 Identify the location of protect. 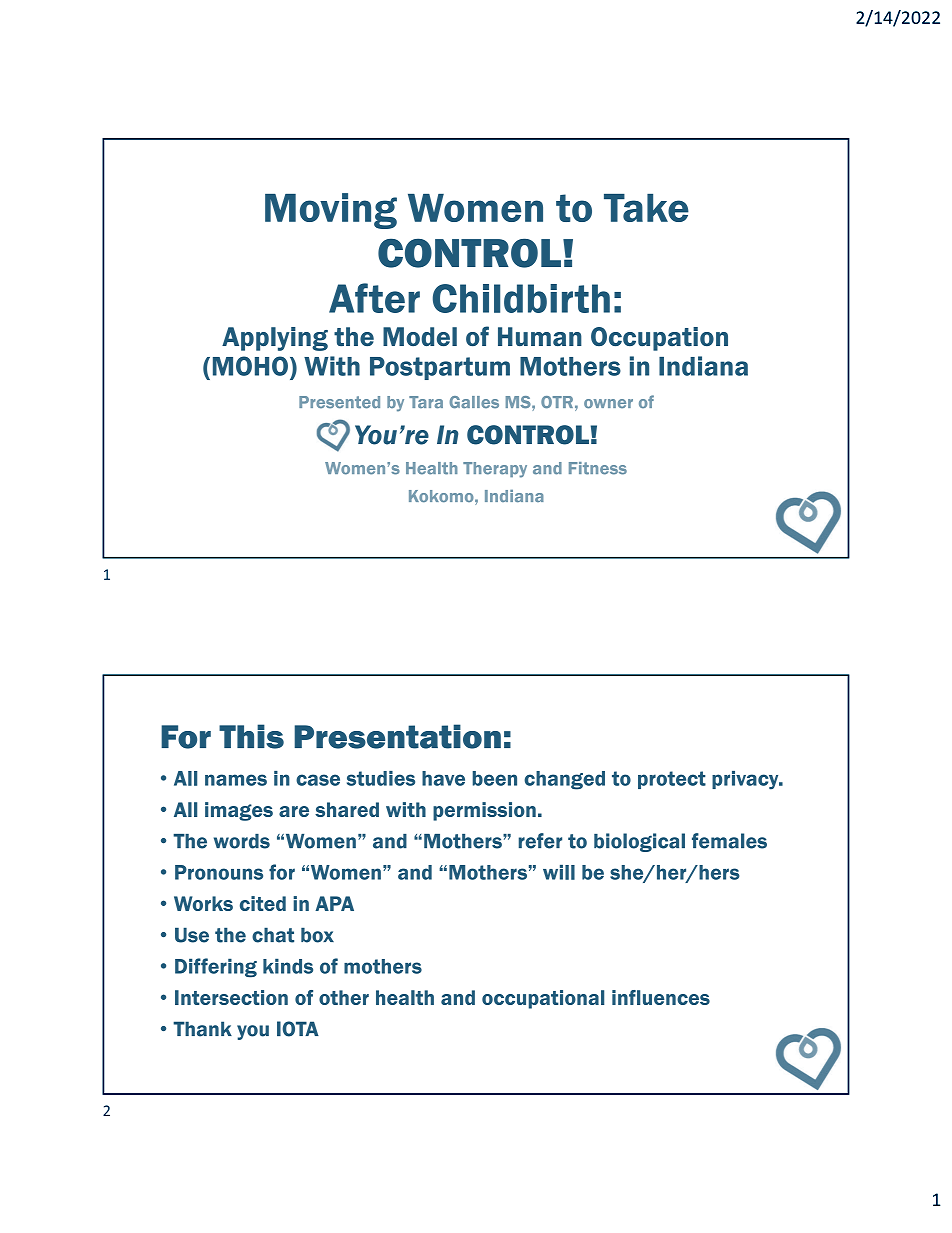
(672, 780).
